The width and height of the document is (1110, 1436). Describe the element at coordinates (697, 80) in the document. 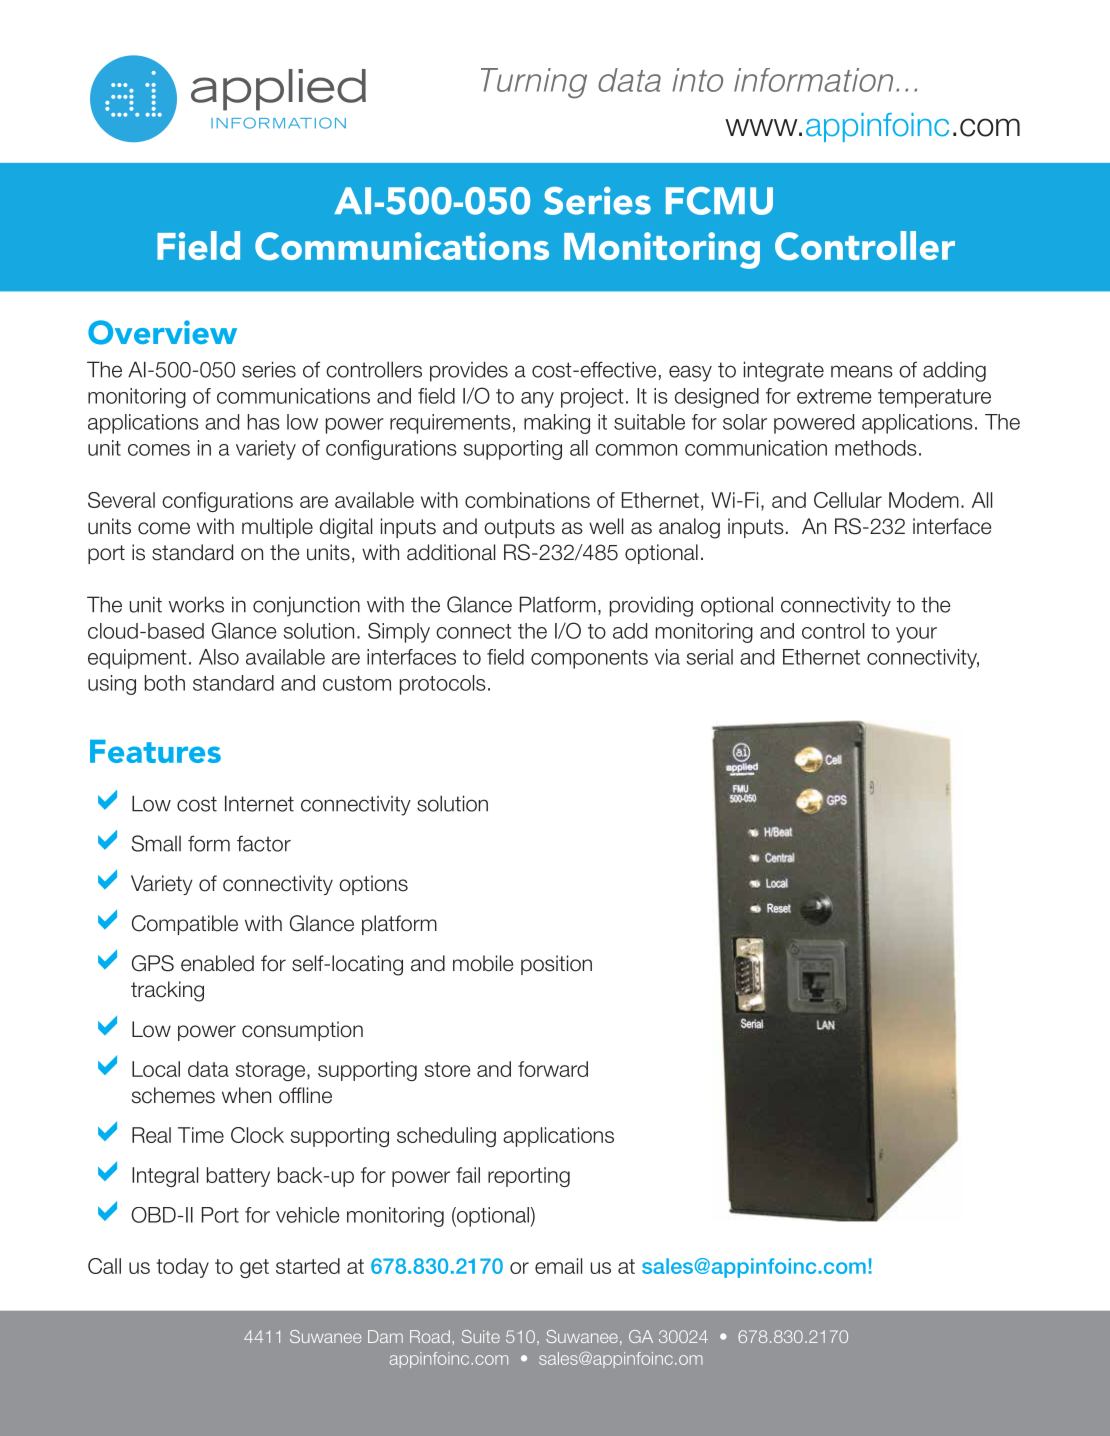

I see `into` at that location.
